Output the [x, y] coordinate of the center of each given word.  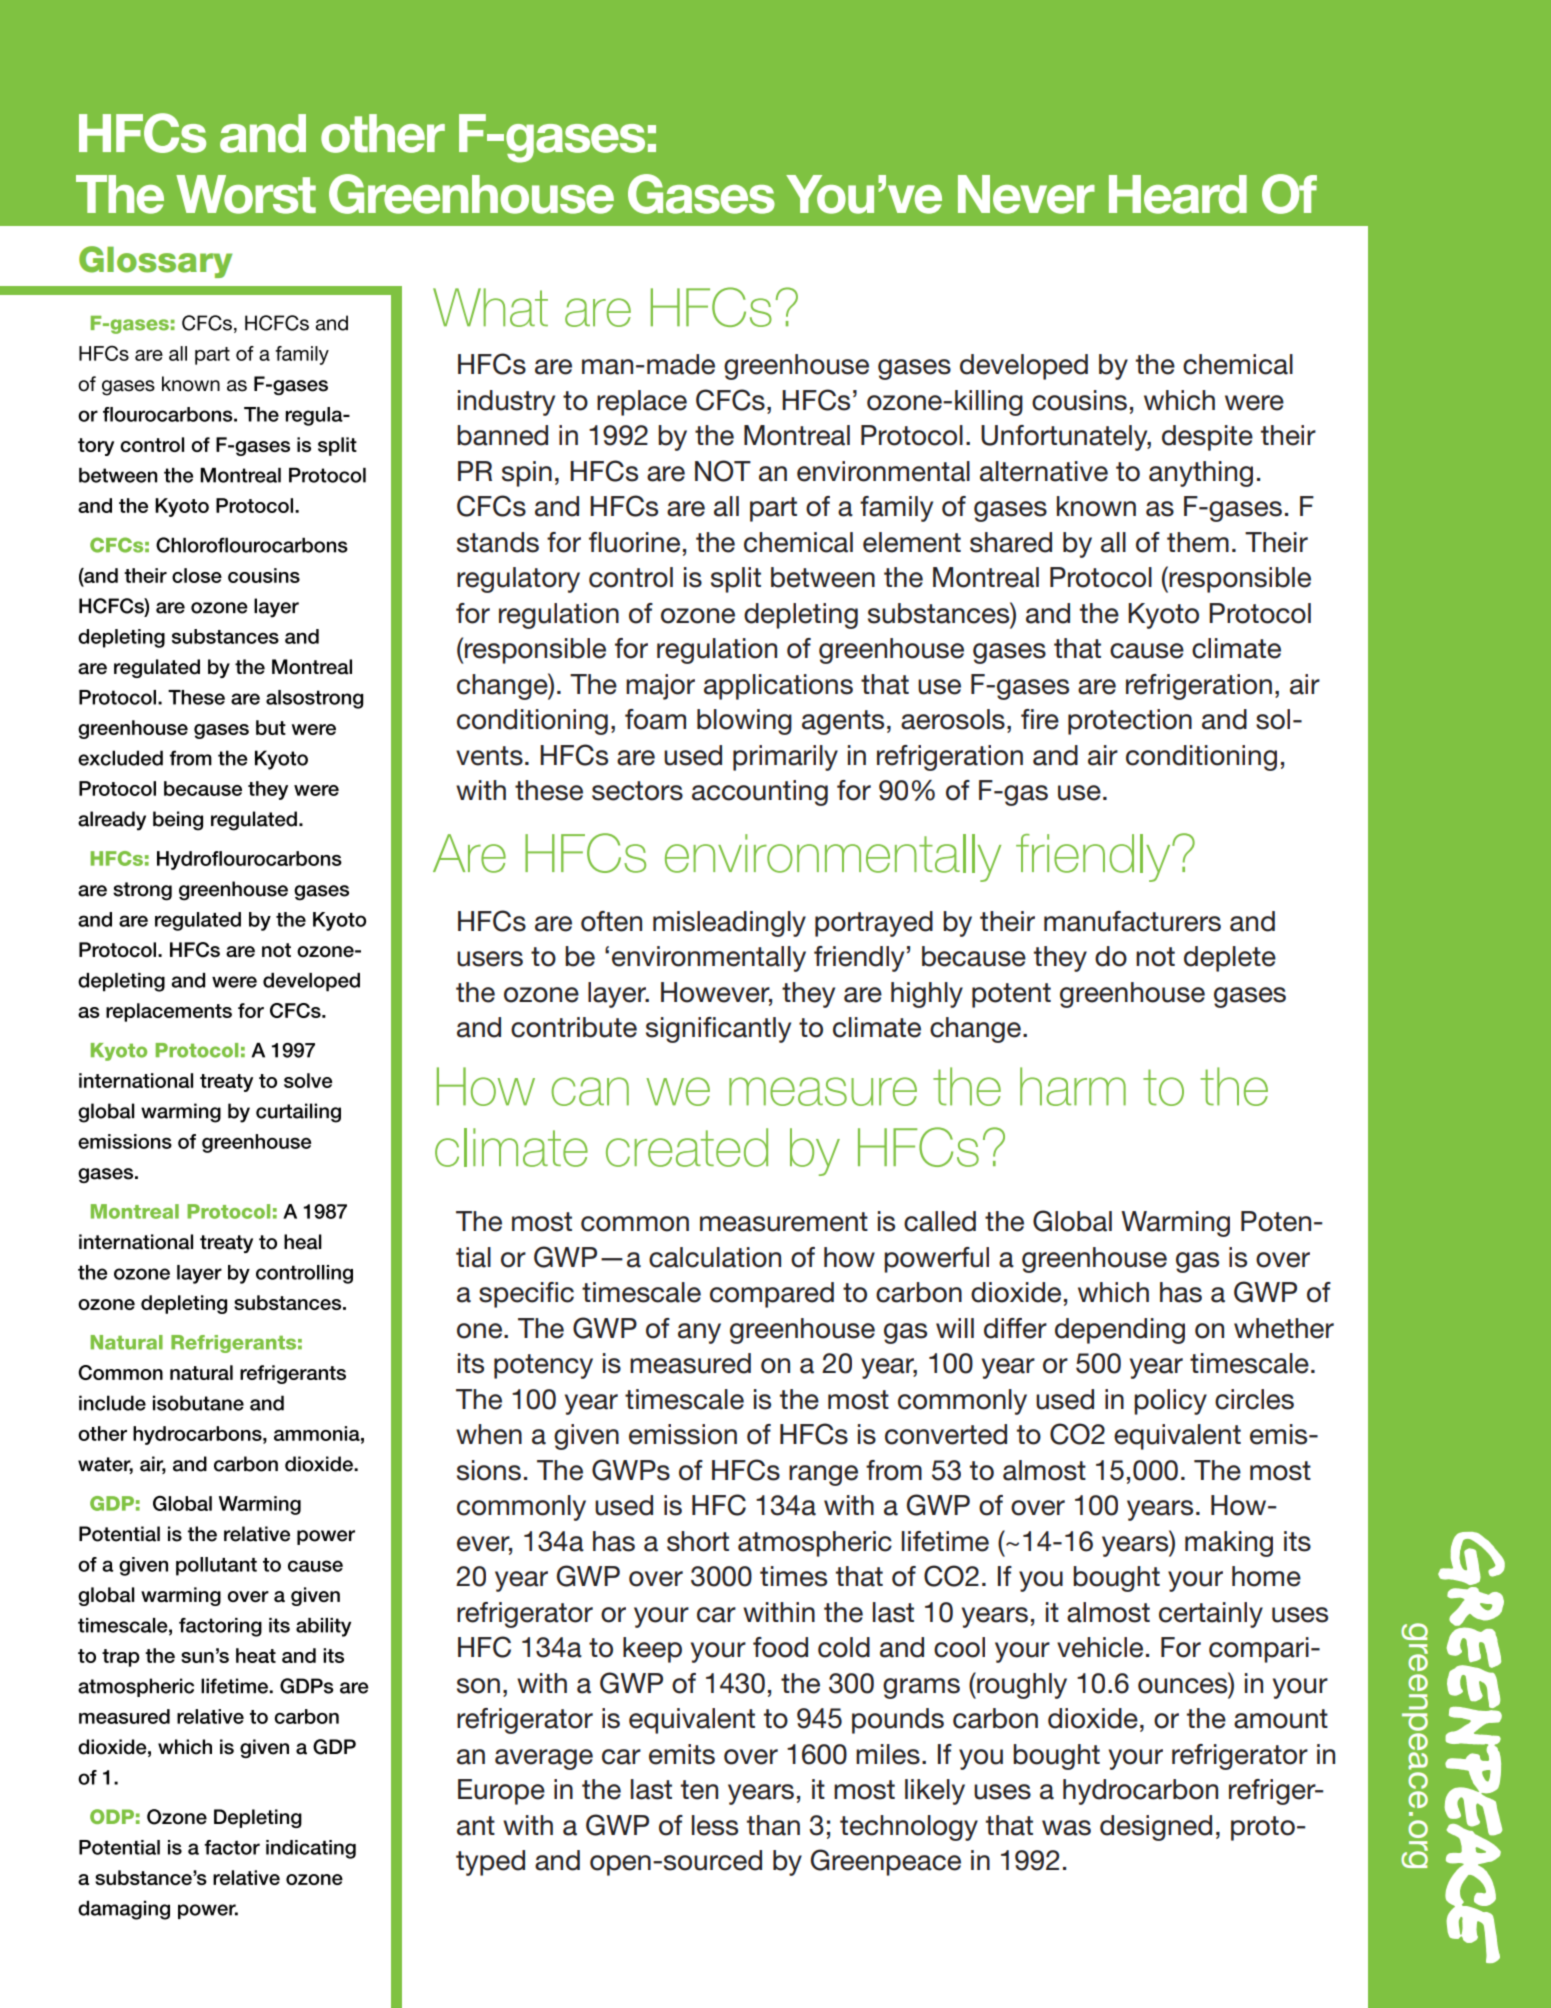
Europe [501, 1792]
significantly [718, 1030]
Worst [246, 194]
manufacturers [1132, 921]
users [490, 959]
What [490, 307]
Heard [1178, 194]
